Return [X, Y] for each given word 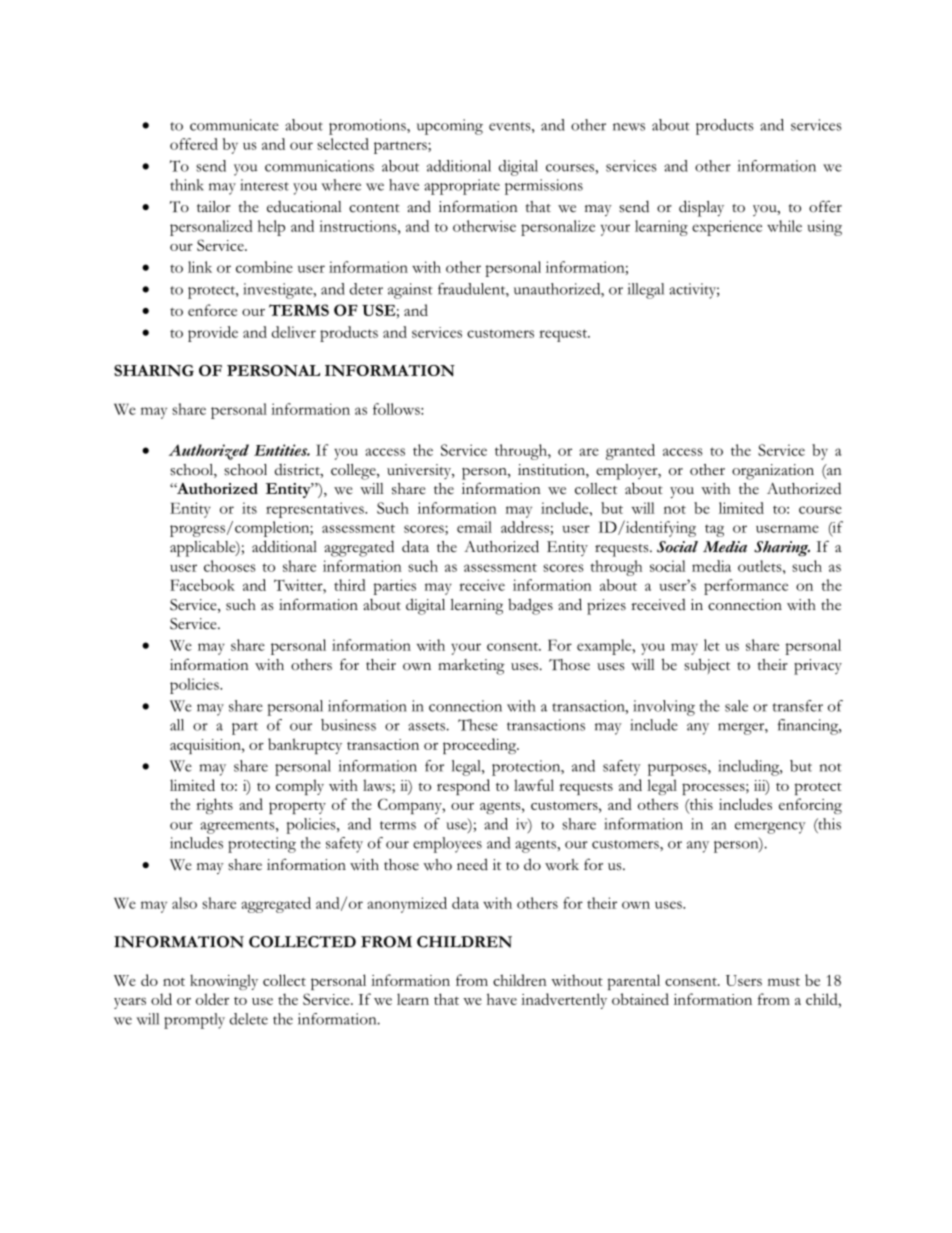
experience [727, 228]
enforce [212, 310]
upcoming [450, 127]
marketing [471, 667]
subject [707, 666]
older [212, 999]
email [474, 527]
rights [214, 806]
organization [773, 472]
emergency [770, 828]
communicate [234, 125]
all [177, 725]
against [410, 291]
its [249, 508]
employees [447, 845]
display [701, 208]
